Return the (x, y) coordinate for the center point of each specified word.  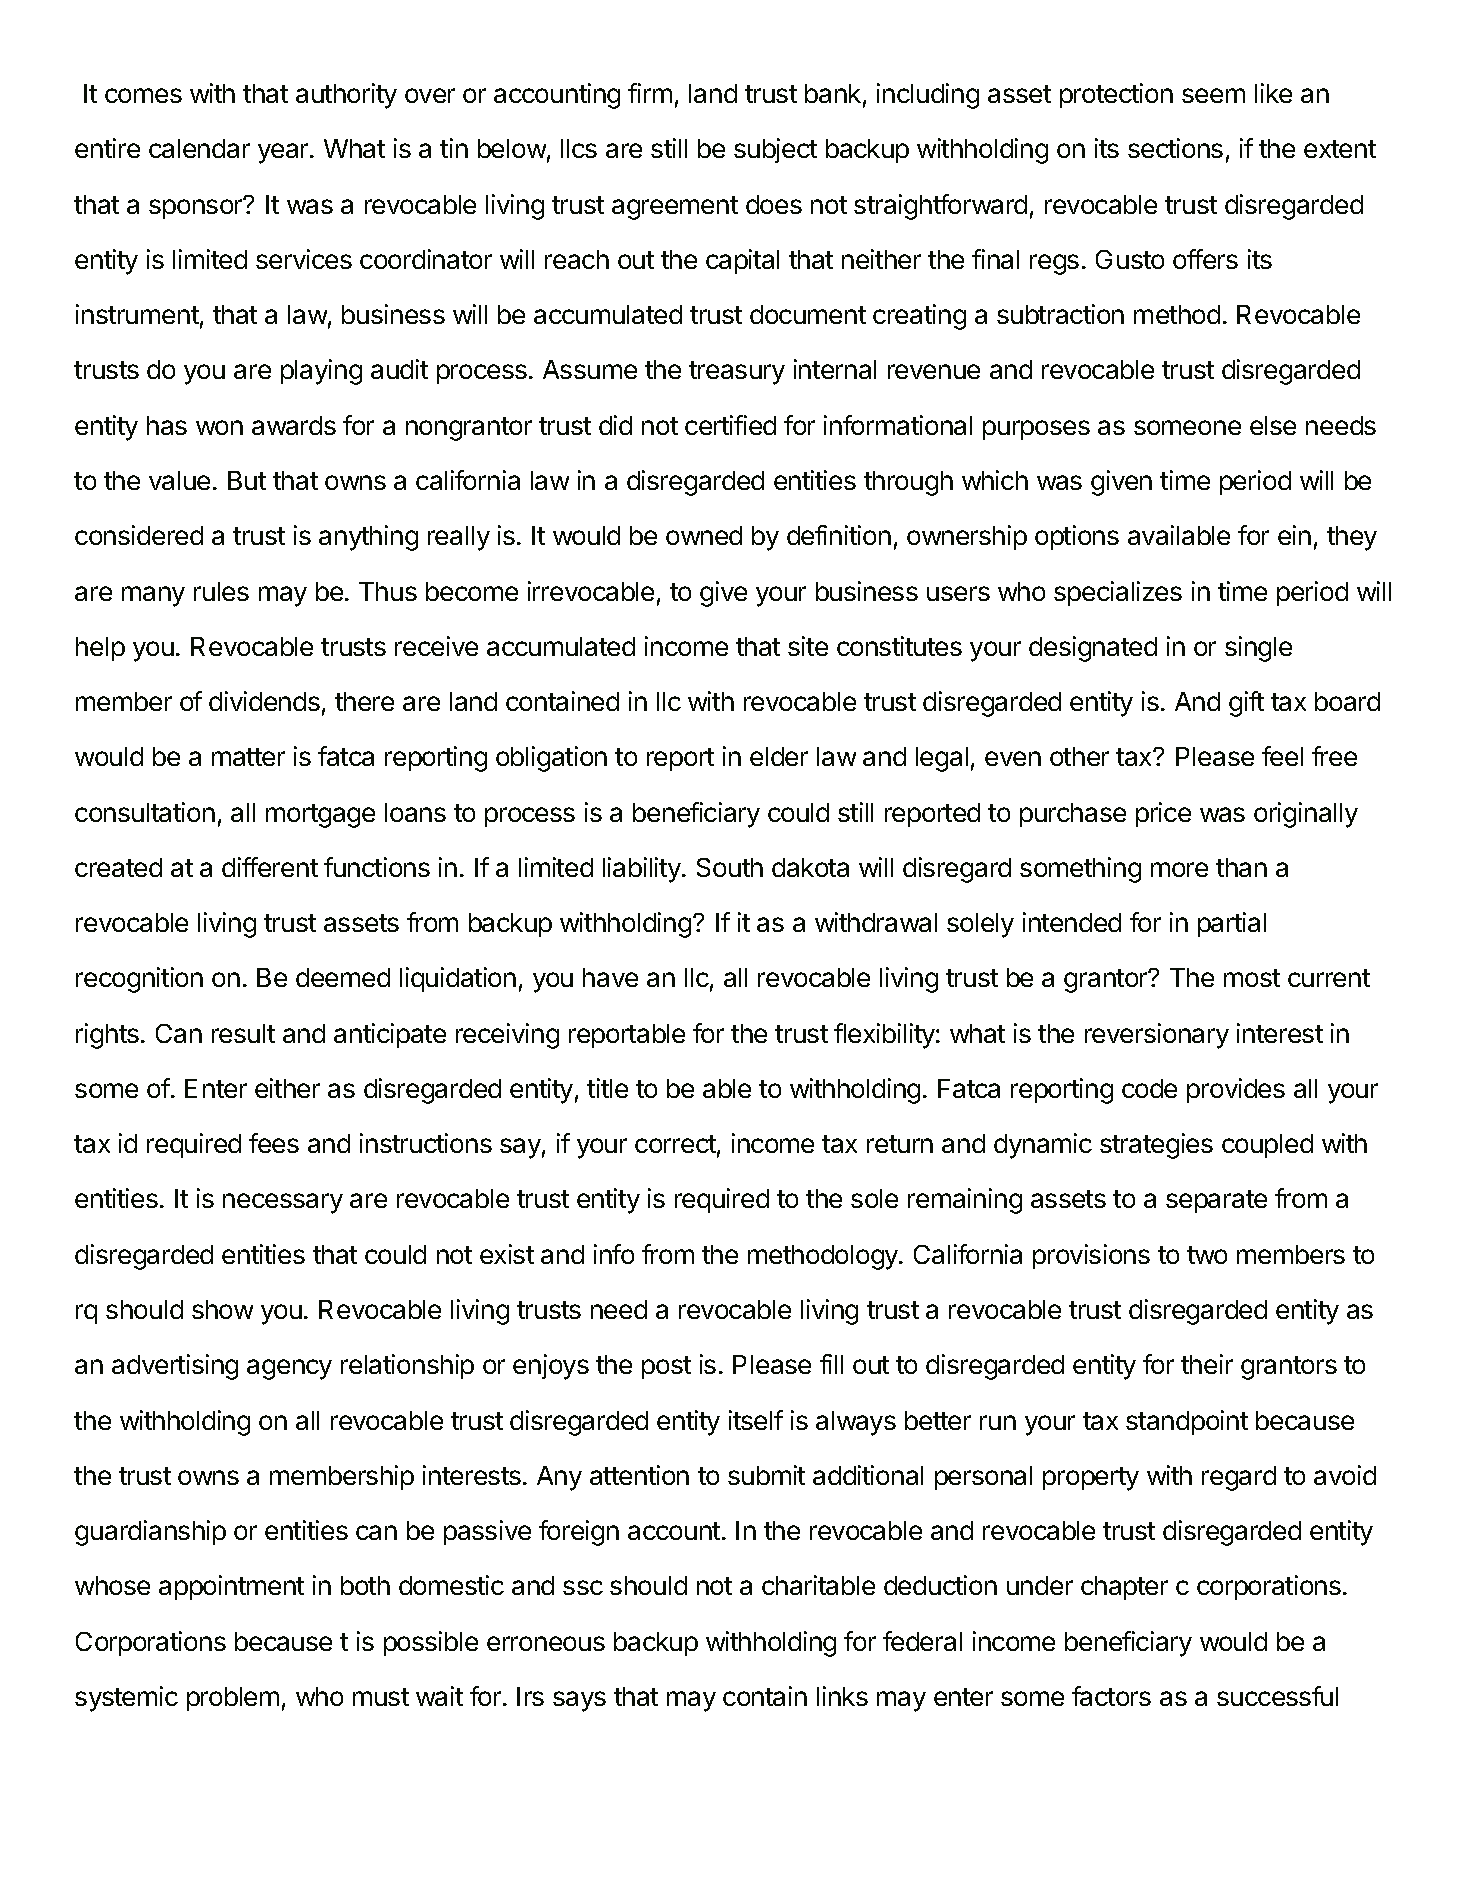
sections (1175, 148)
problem (233, 1699)
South (730, 867)
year (284, 153)
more (1179, 869)
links (842, 1696)
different (270, 867)
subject (775, 150)
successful (1277, 1696)
